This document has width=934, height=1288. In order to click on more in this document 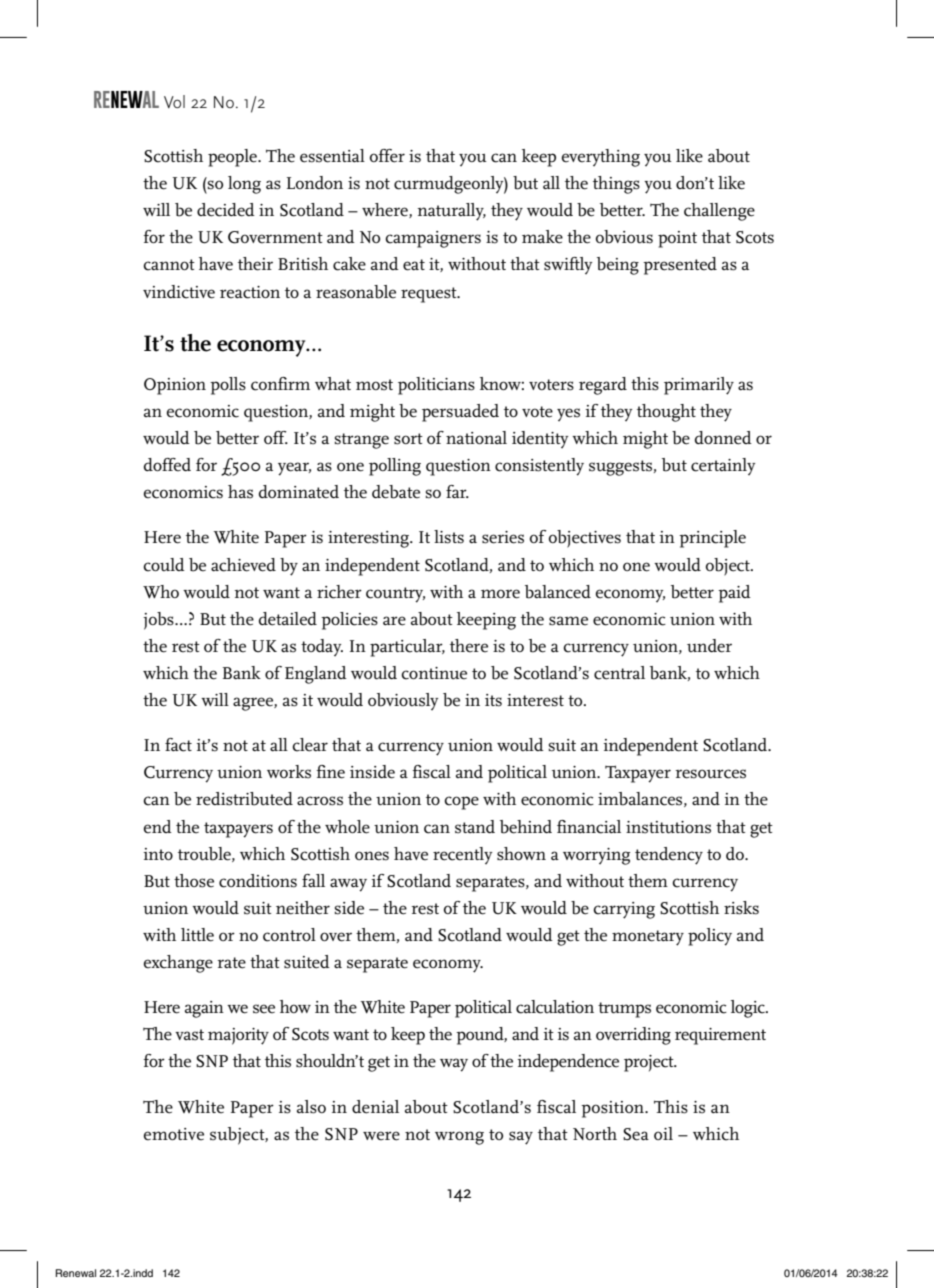, I will do `click(500, 594)`.
